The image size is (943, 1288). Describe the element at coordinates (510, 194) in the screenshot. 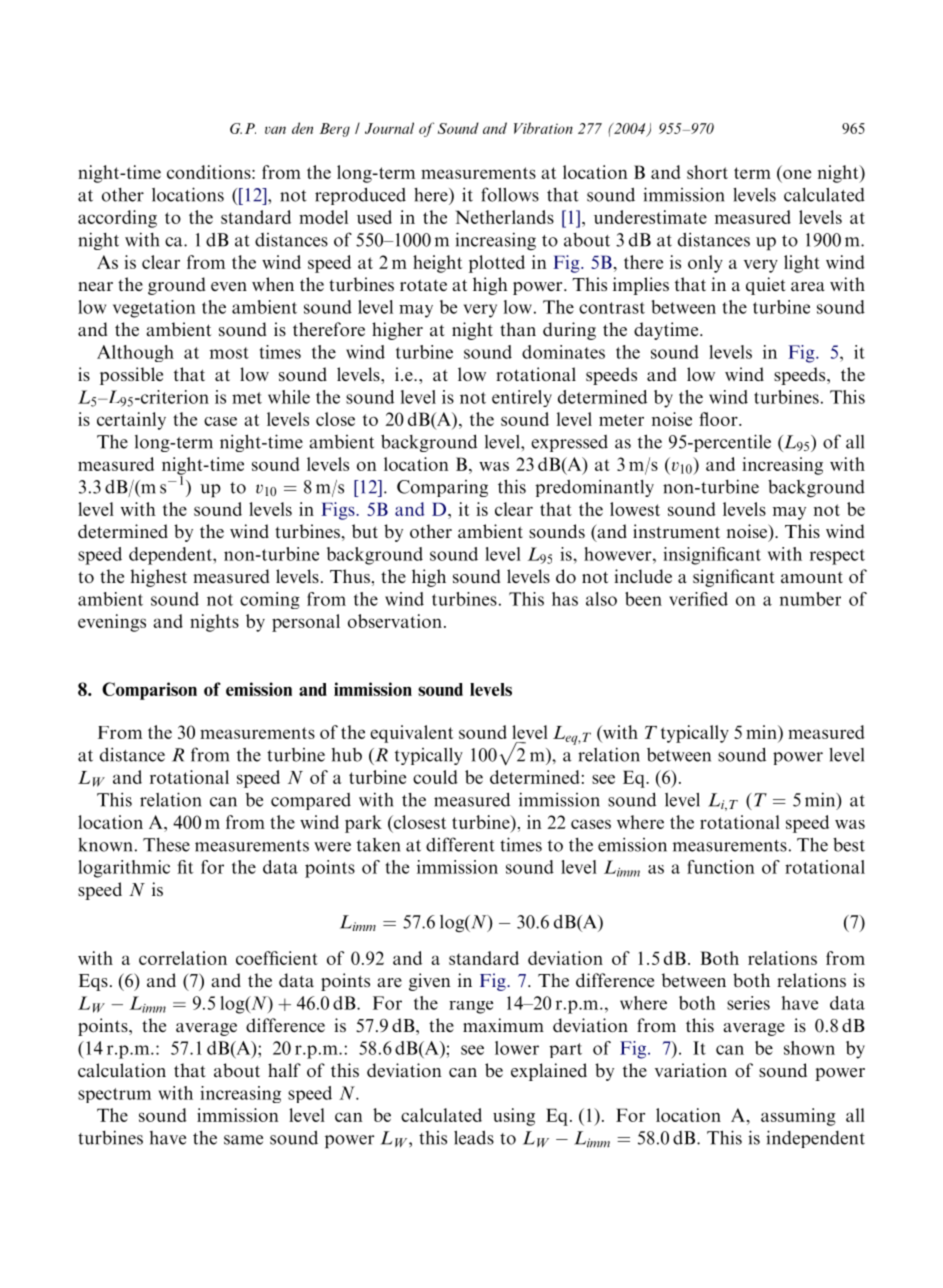

I see `follows` at that location.
